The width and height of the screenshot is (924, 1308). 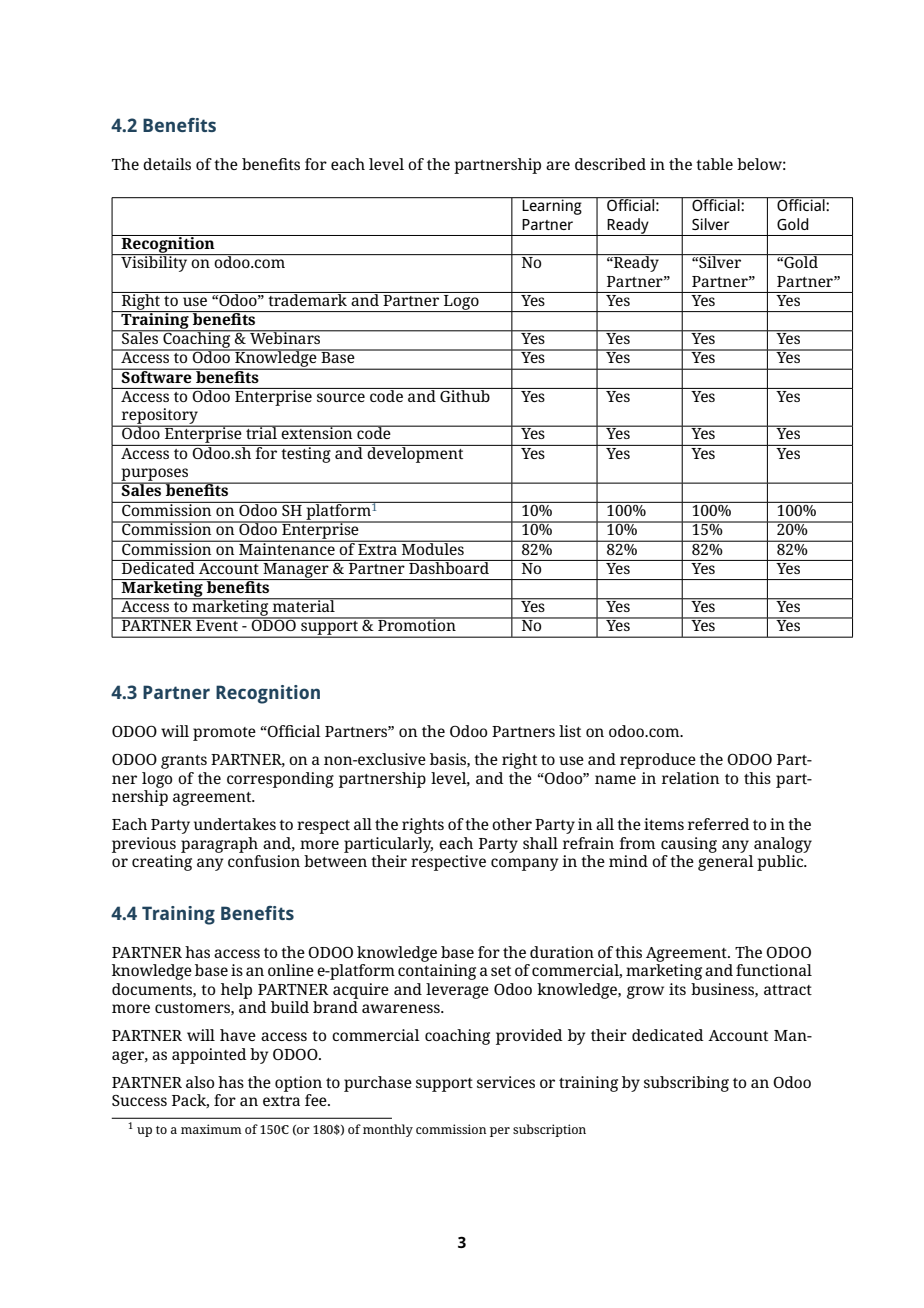 I want to click on also, so click(x=200, y=1082).
